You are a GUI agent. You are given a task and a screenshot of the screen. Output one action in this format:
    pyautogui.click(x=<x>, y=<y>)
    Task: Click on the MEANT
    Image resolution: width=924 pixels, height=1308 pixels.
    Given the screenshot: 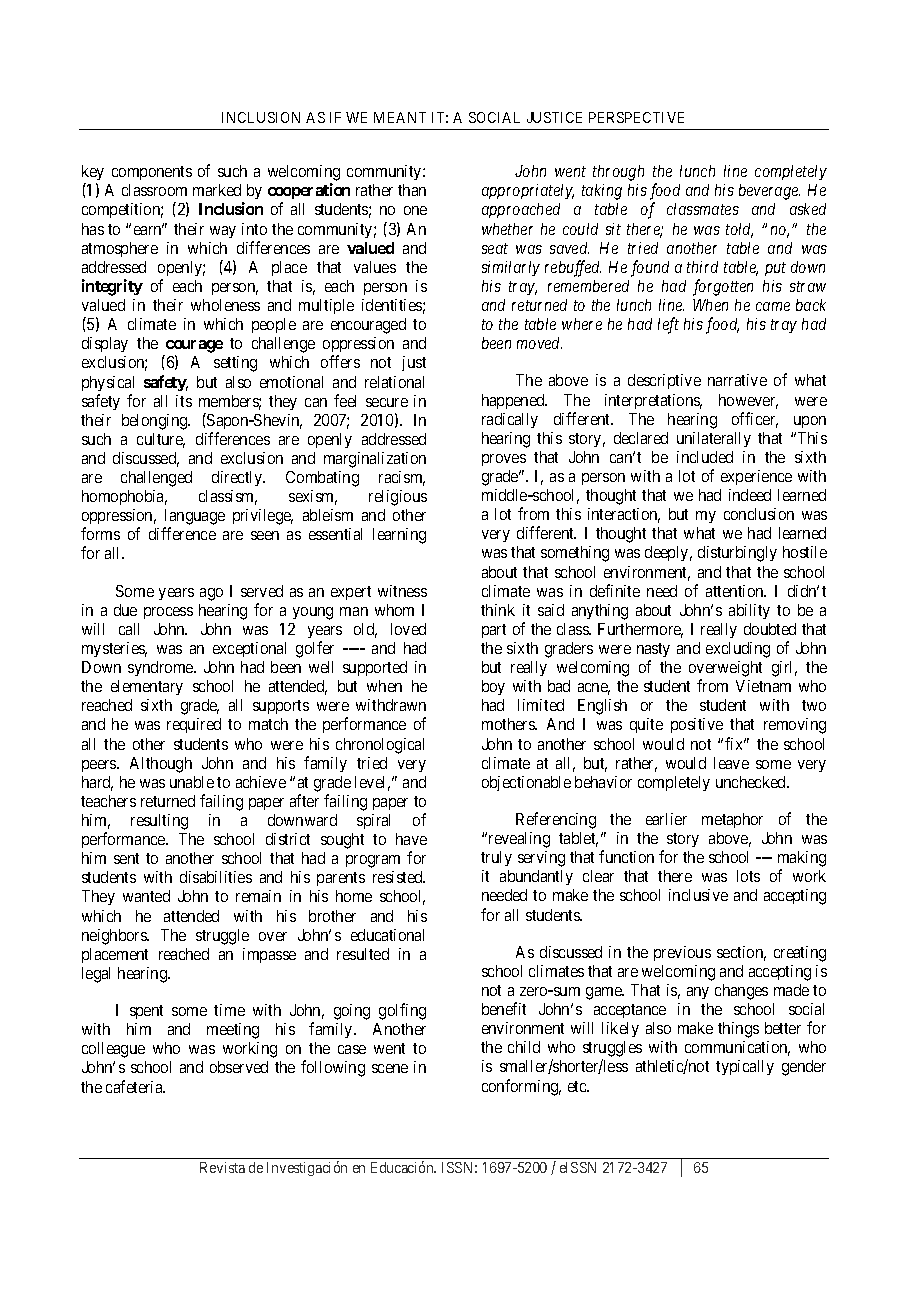 What is the action you would take?
    pyautogui.click(x=400, y=117)
